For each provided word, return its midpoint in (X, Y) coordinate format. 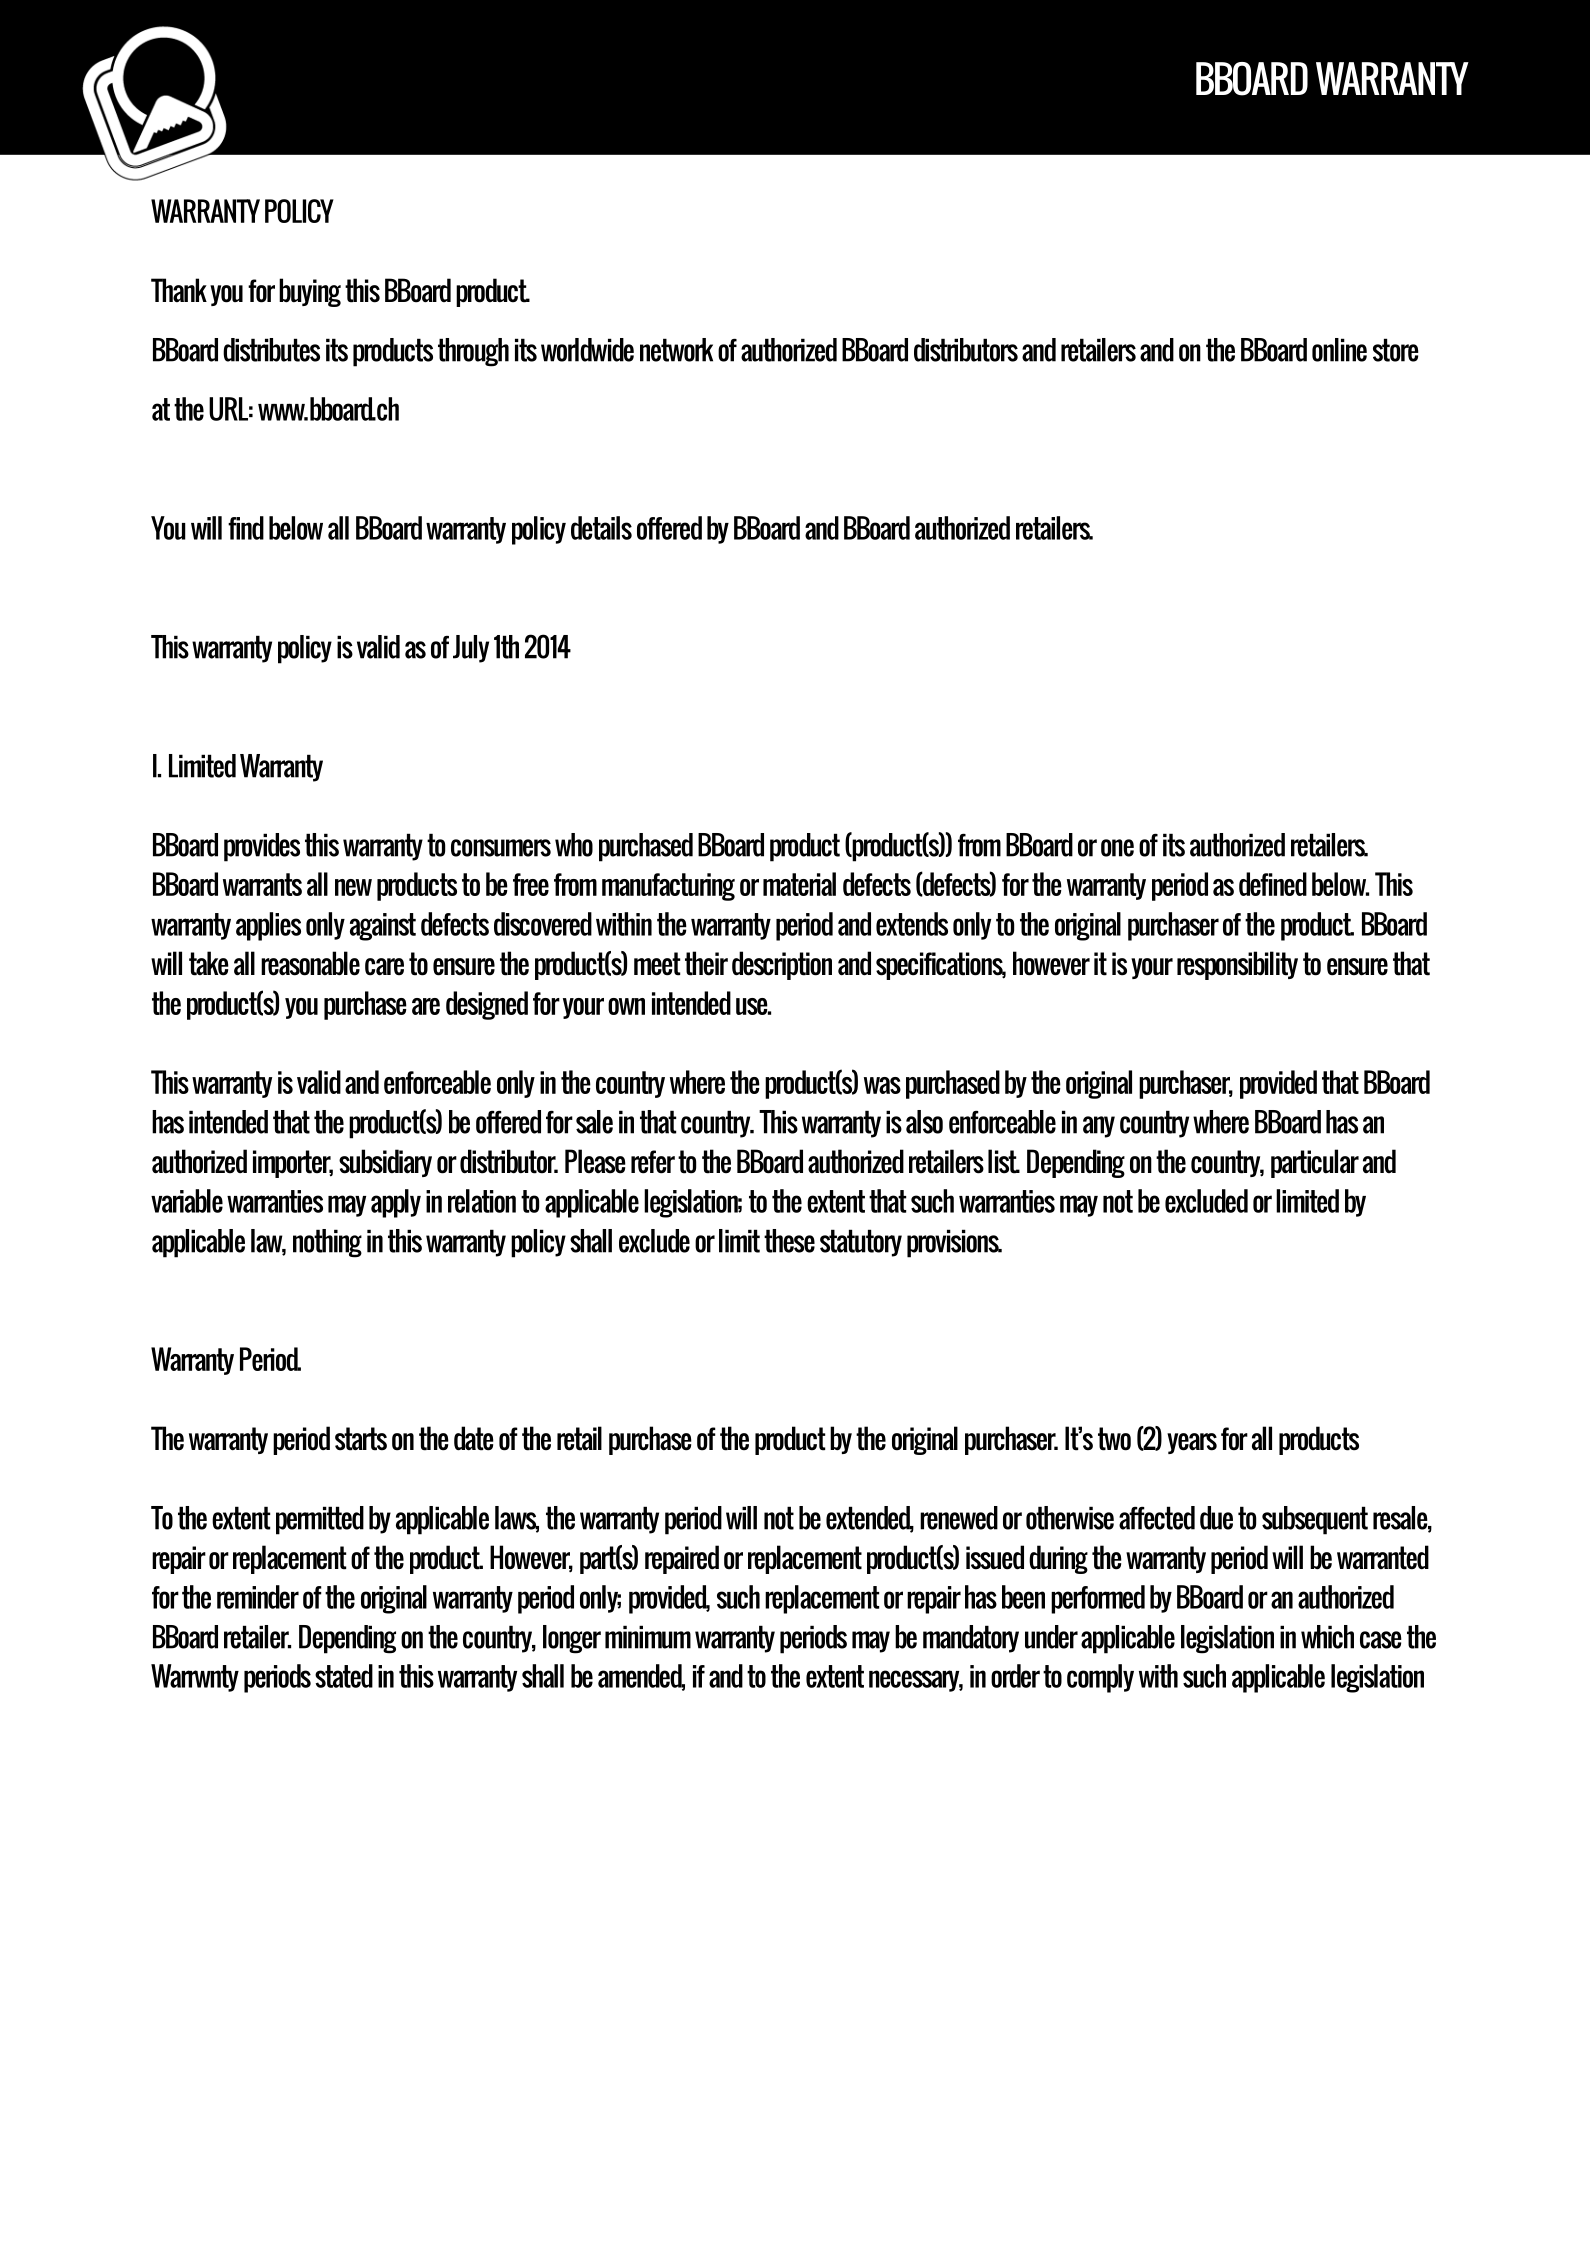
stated (344, 1676)
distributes (271, 350)
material (799, 884)
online (1339, 350)
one (1117, 848)
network (676, 350)
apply (396, 1203)
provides (262, 847)
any (1099, 1127)
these (789, 1241)
